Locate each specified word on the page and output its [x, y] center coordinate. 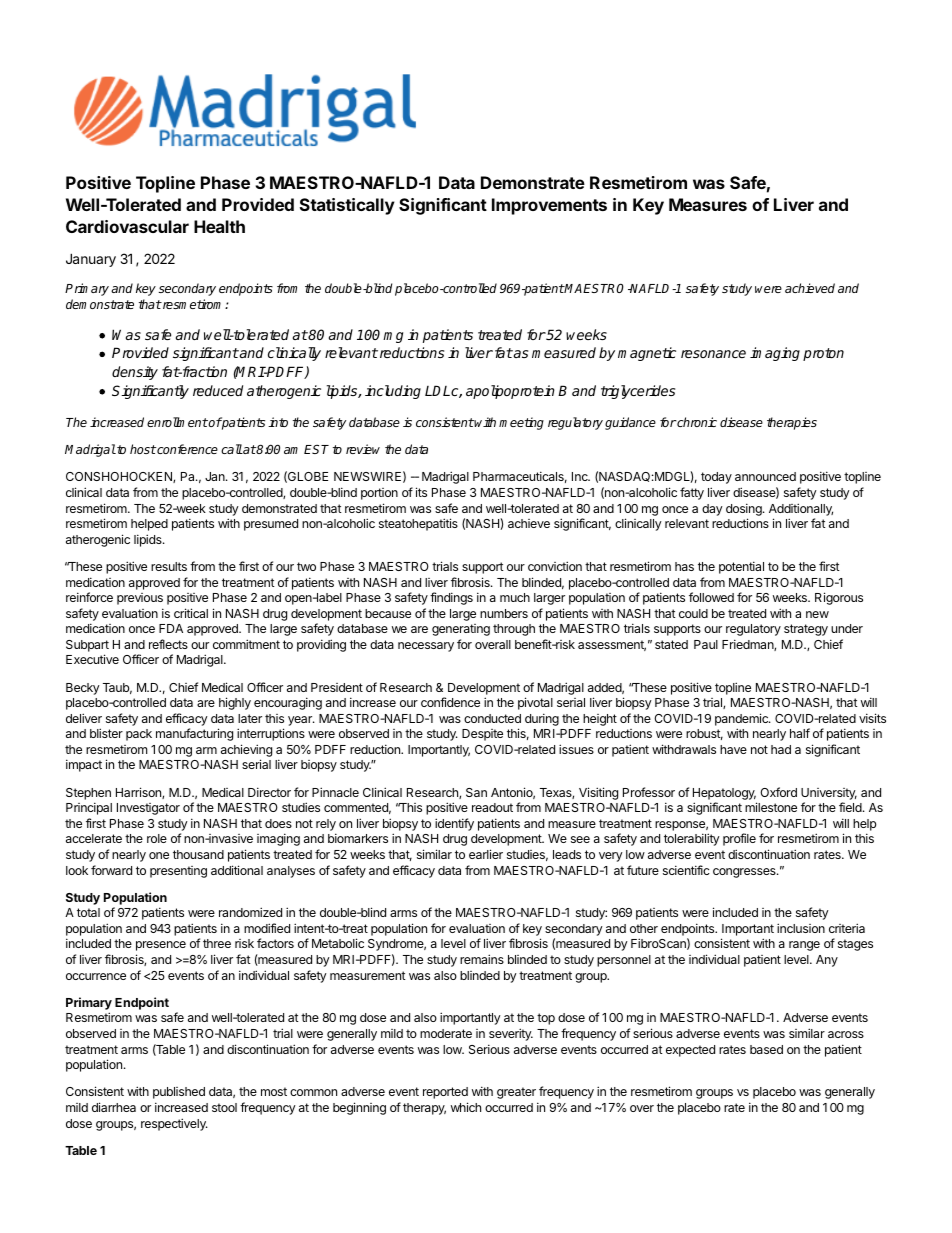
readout [492, 807]
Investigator [148, 809]
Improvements [549, 206]
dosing [745, 509]
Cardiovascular [127, 226]
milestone [771, 807]
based [766, 1049]
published [179, 1093]
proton [823, 354]
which [466, 1107]
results [169, 566]
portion [379, 494]
